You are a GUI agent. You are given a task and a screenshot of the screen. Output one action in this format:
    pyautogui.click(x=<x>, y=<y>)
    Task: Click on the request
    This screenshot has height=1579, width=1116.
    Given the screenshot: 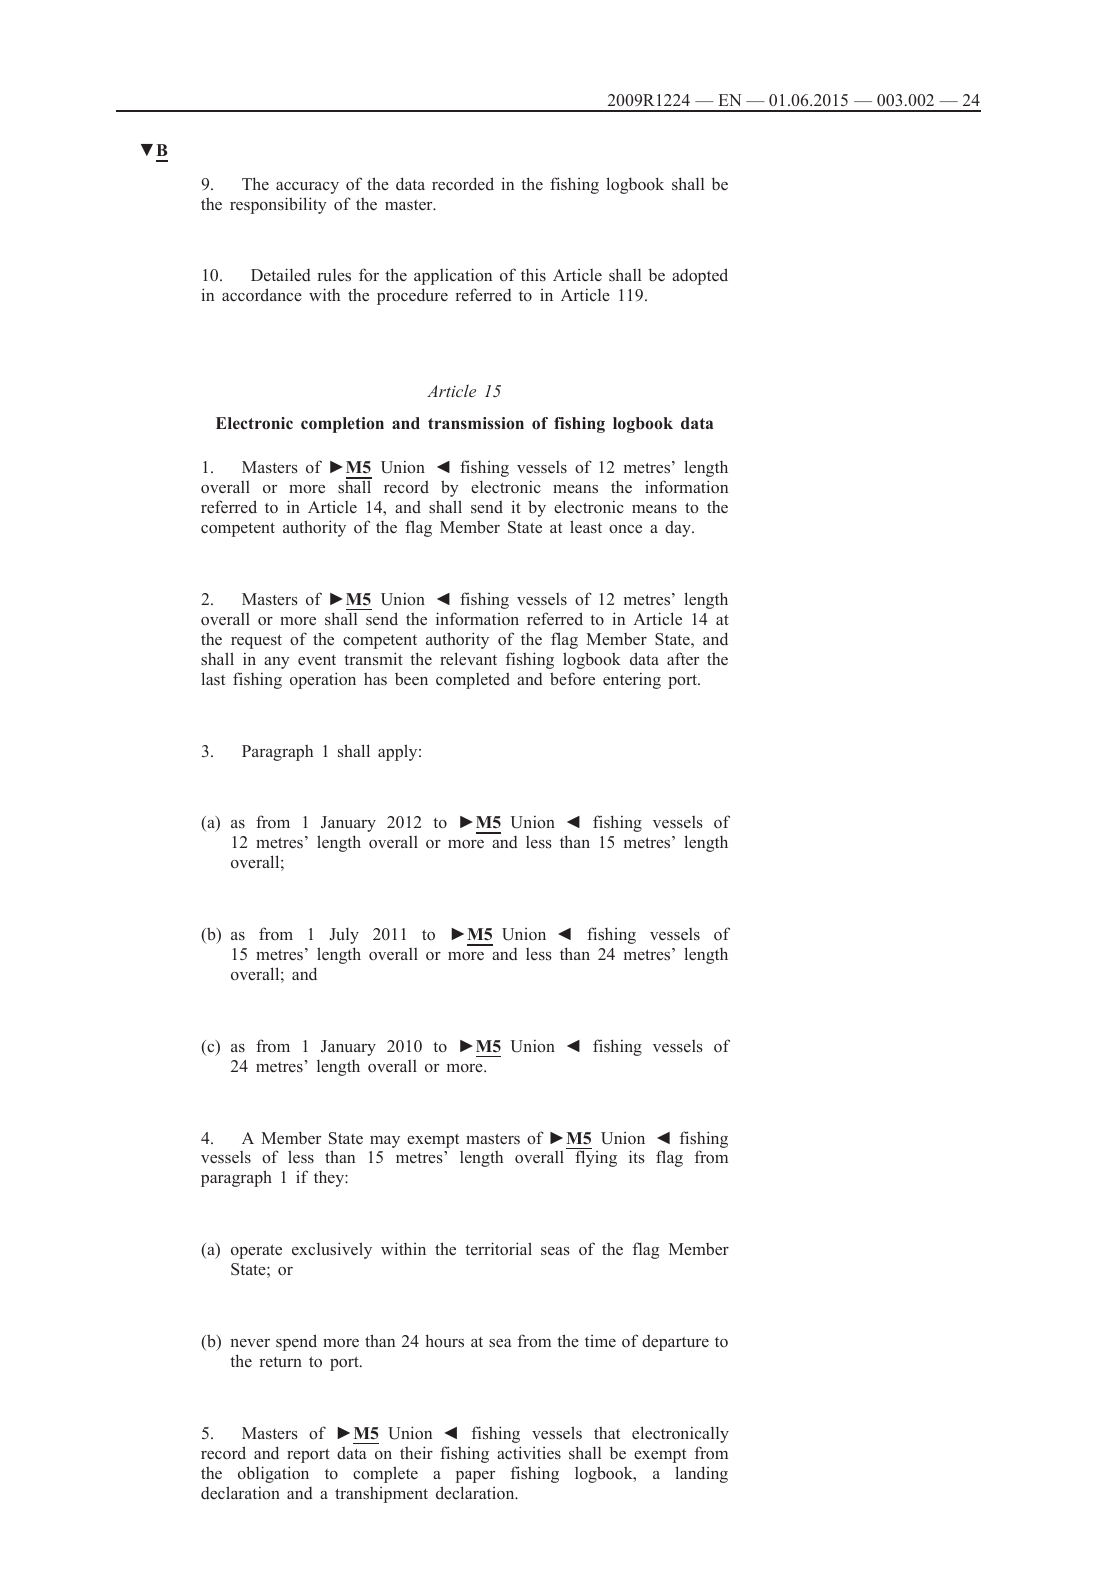 What is the action you would take?
    pyautogui.click(x=256, y=641)
